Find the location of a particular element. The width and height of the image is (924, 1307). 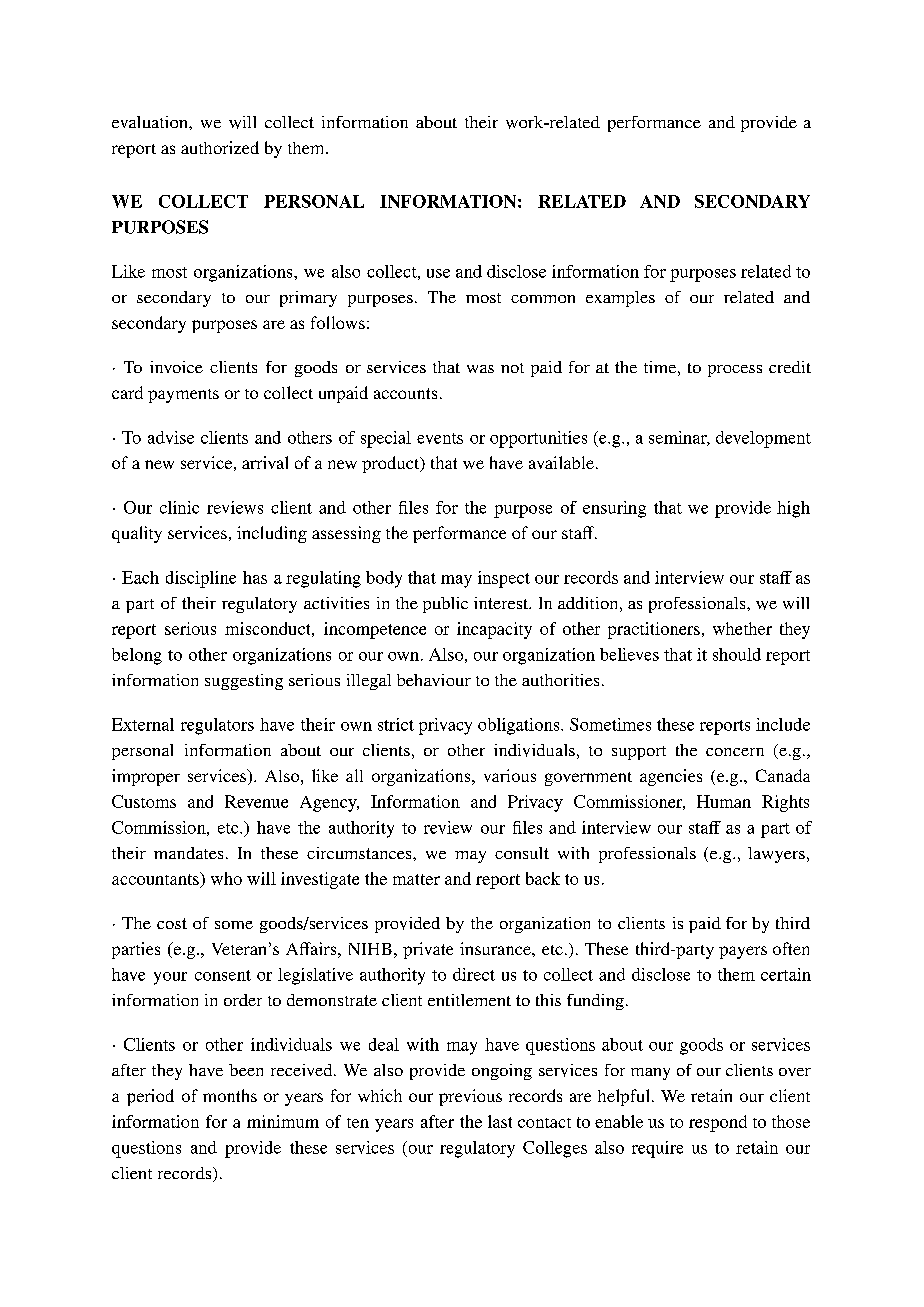

incapacity is located at coordinates (494, 630).
